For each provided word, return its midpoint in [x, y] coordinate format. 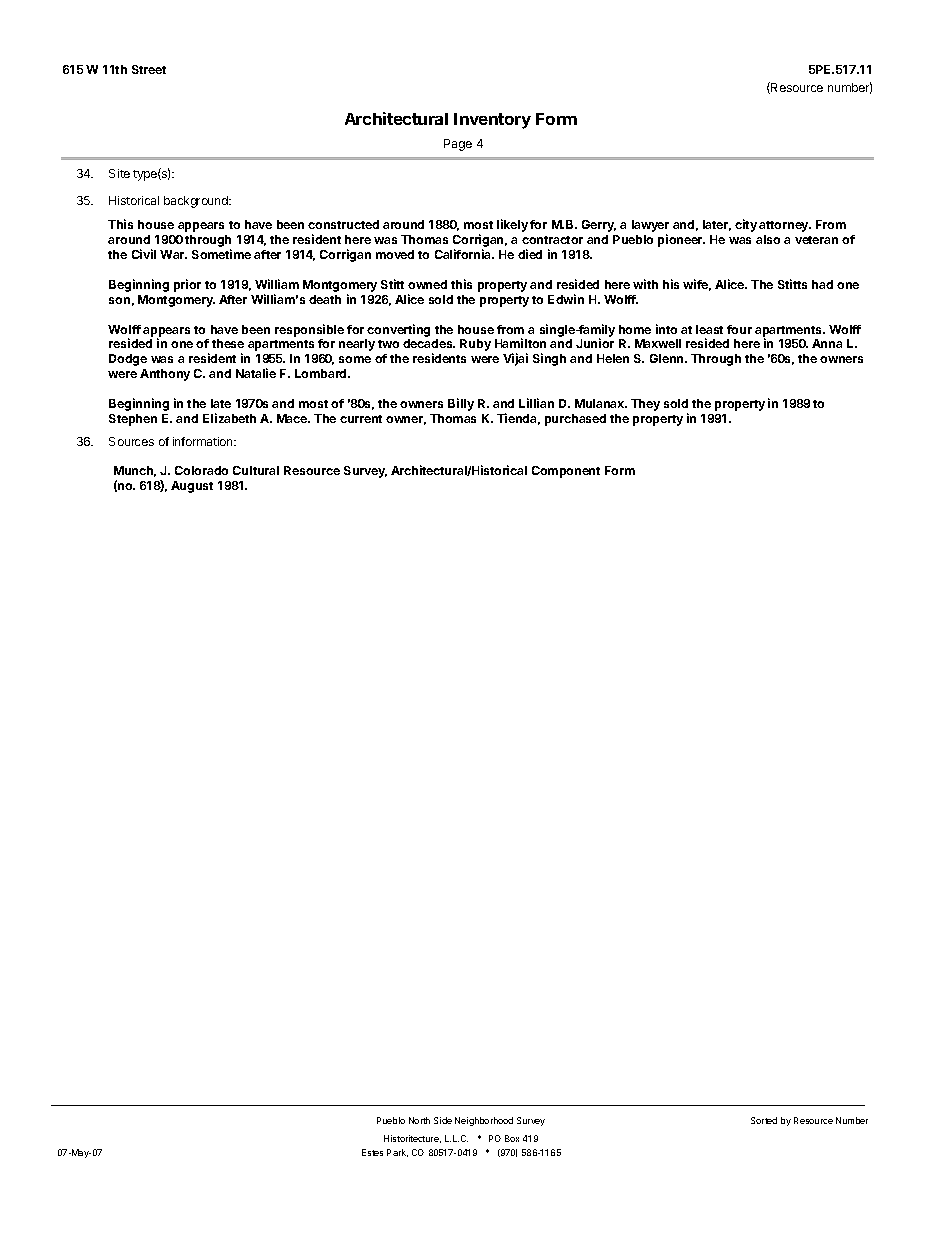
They [645, 405]
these [228, 343]
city [746, 225]
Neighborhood [484, 1121]
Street [149, 69]
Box [512, 1138]
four [739, 329]
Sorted [764, 1120]
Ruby [475, 345]
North [419, 1120]
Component [566, 472]
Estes [372, 1152]
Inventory [492, 121]
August [192, 487]
